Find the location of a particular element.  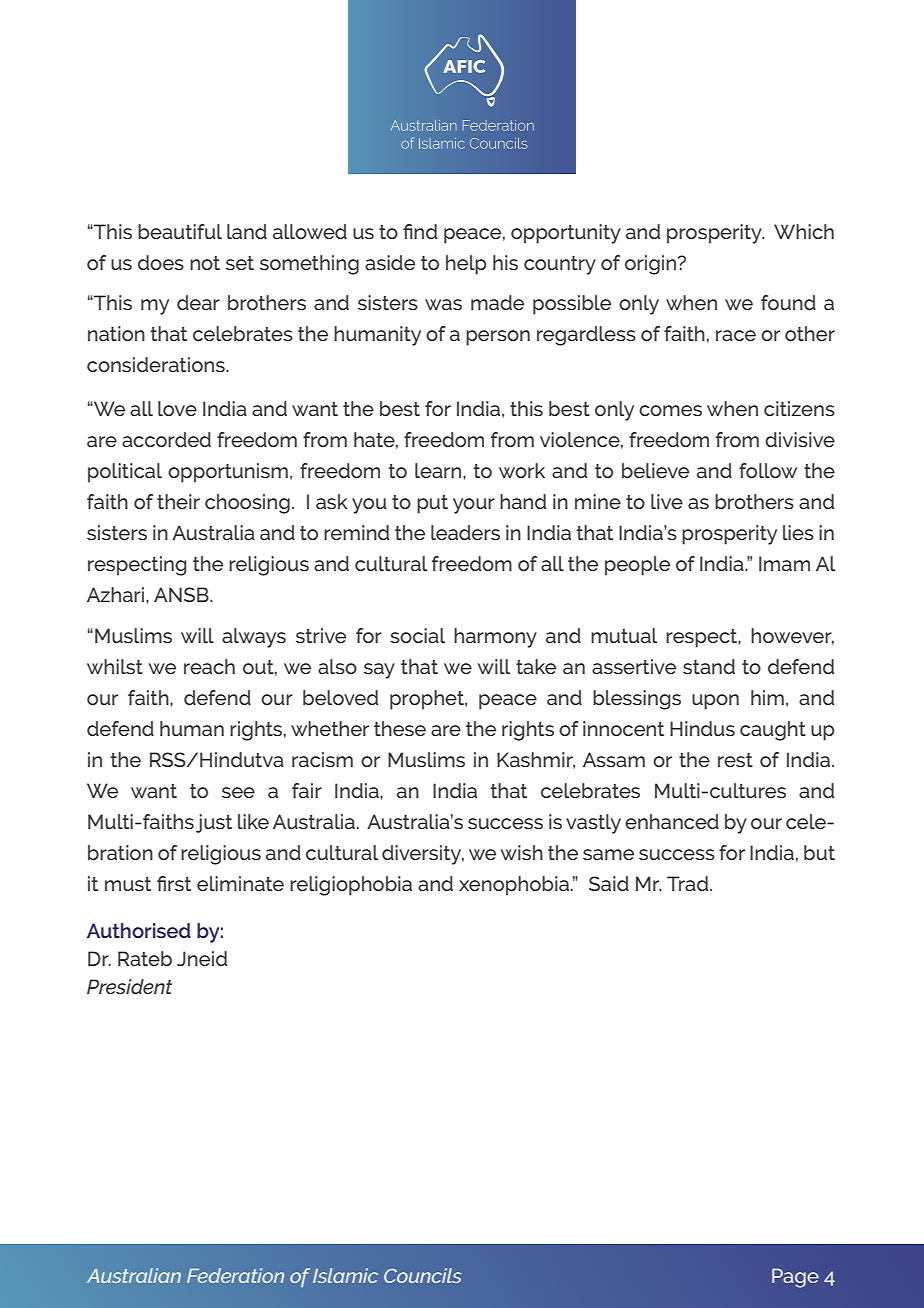

not is located at coordinates (205, 263).
